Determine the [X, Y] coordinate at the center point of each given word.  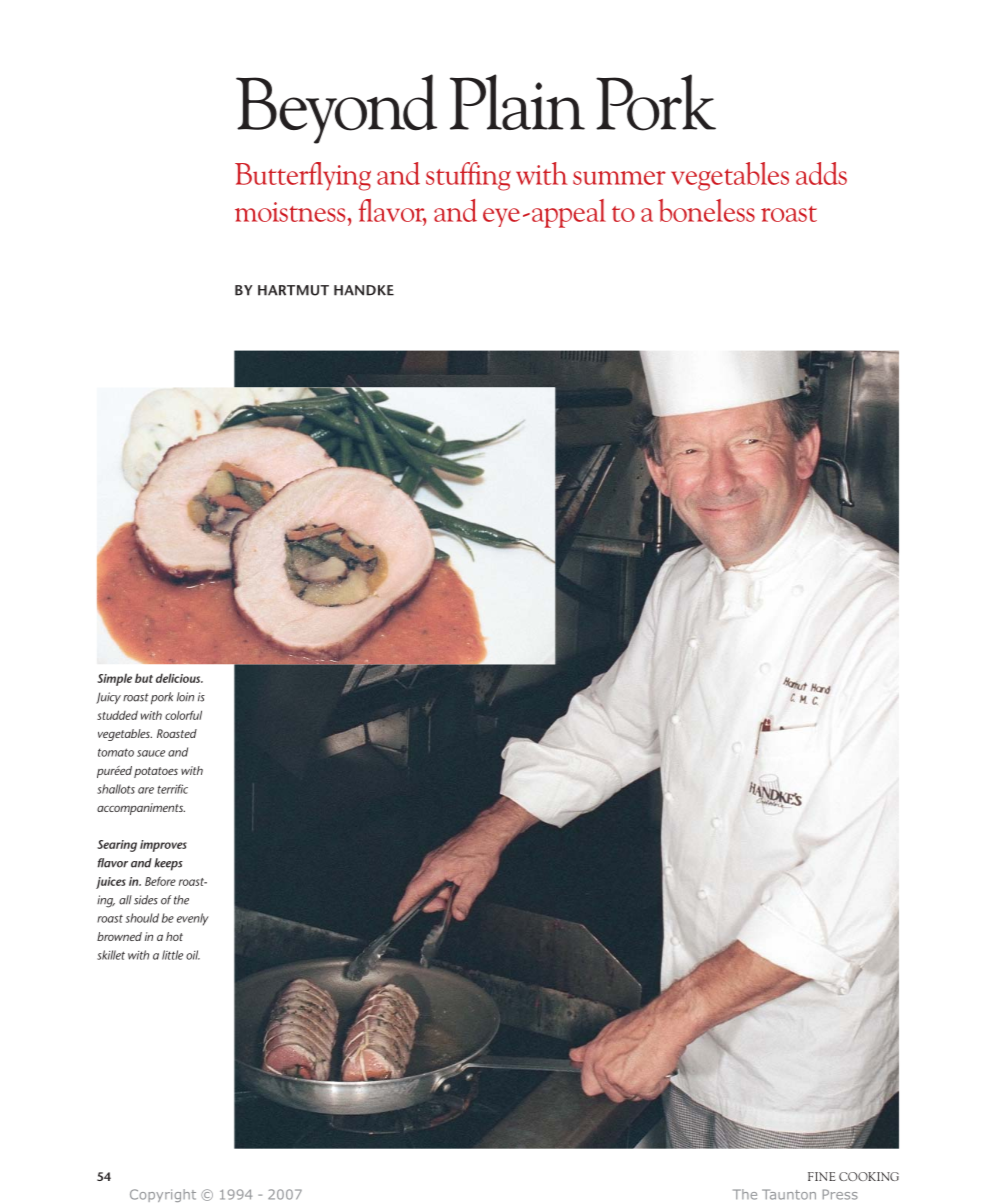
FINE [822, 1176]
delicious [179, 678]
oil [193, 955]
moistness [291, 212]
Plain [517, 102]
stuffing [468, 176]
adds [821, 173]
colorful [183, 715]
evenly [193, 919]
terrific [173, 789]
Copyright [163, 1195]
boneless [706, 210]
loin [185, 697]
